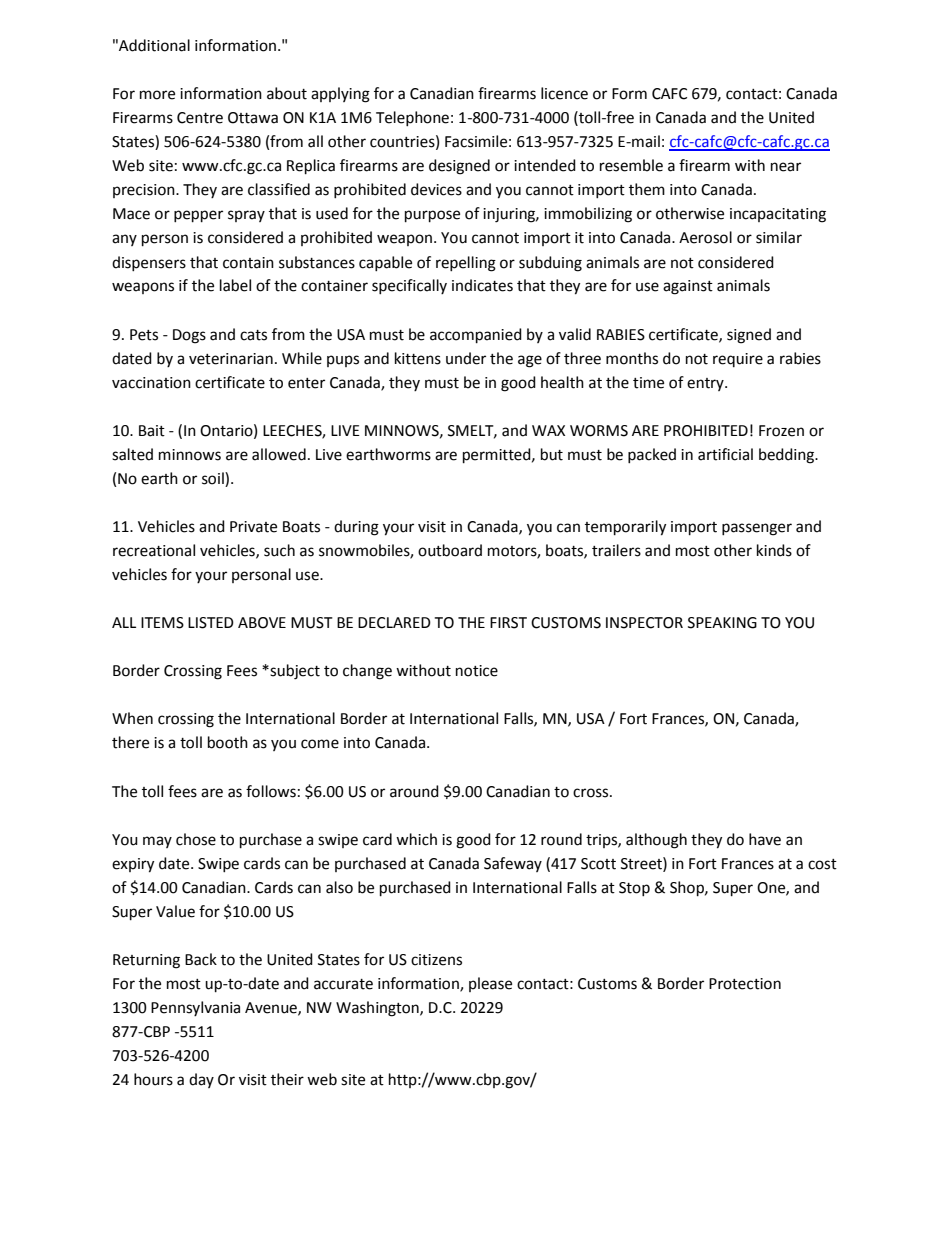  Describe the element at coordinates (450, 550) in the screenshot. I see `outboard` at that location.
